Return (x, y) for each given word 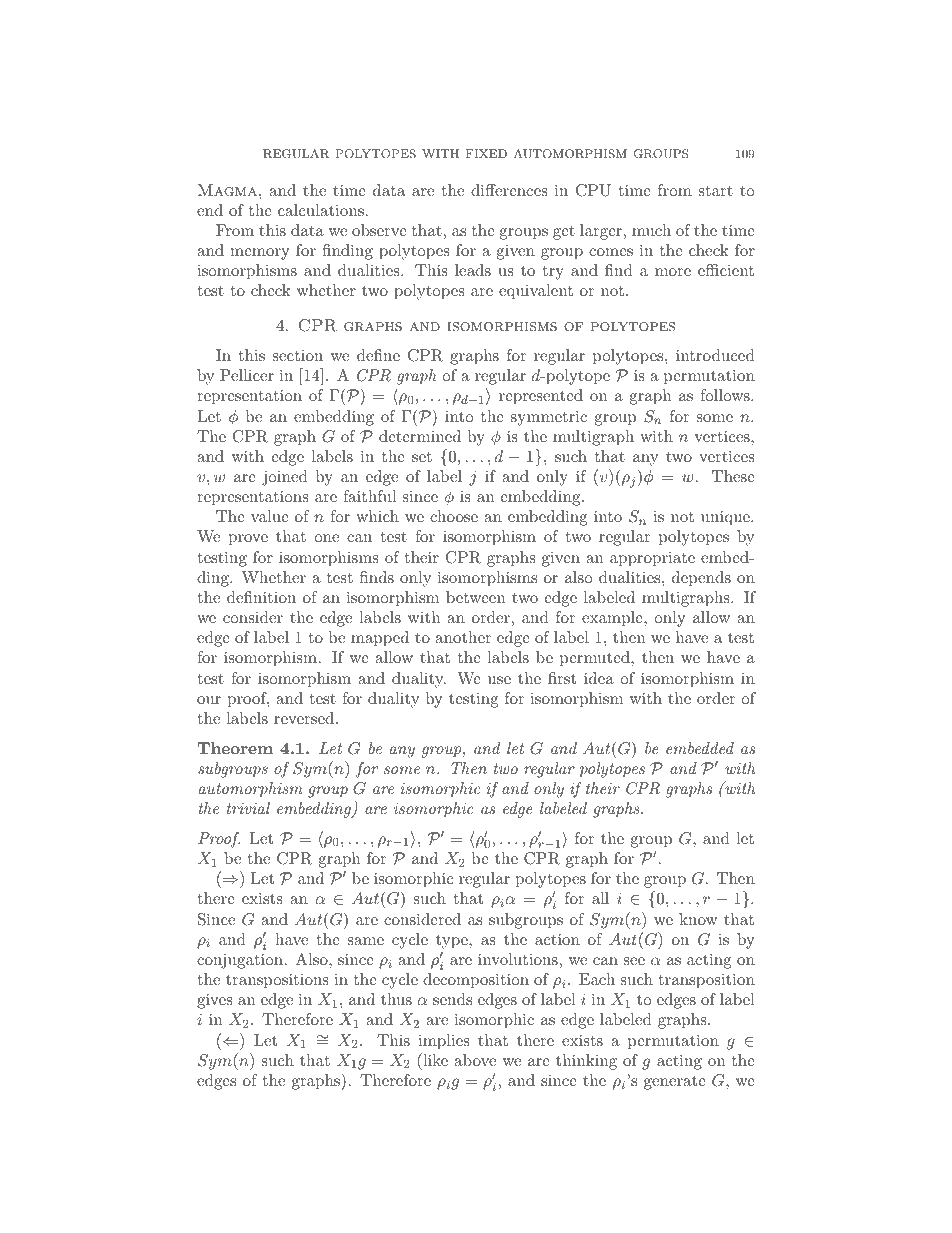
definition (261, 597)
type (453, 942)
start (716, 190)
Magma (229, 190)
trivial (248, 808)
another (463, 637)
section (298, 355)
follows (726, 395)
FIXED (486, 153)
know (698, 919)
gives (215, 1001)
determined (420, 436)
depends (701, 579)
